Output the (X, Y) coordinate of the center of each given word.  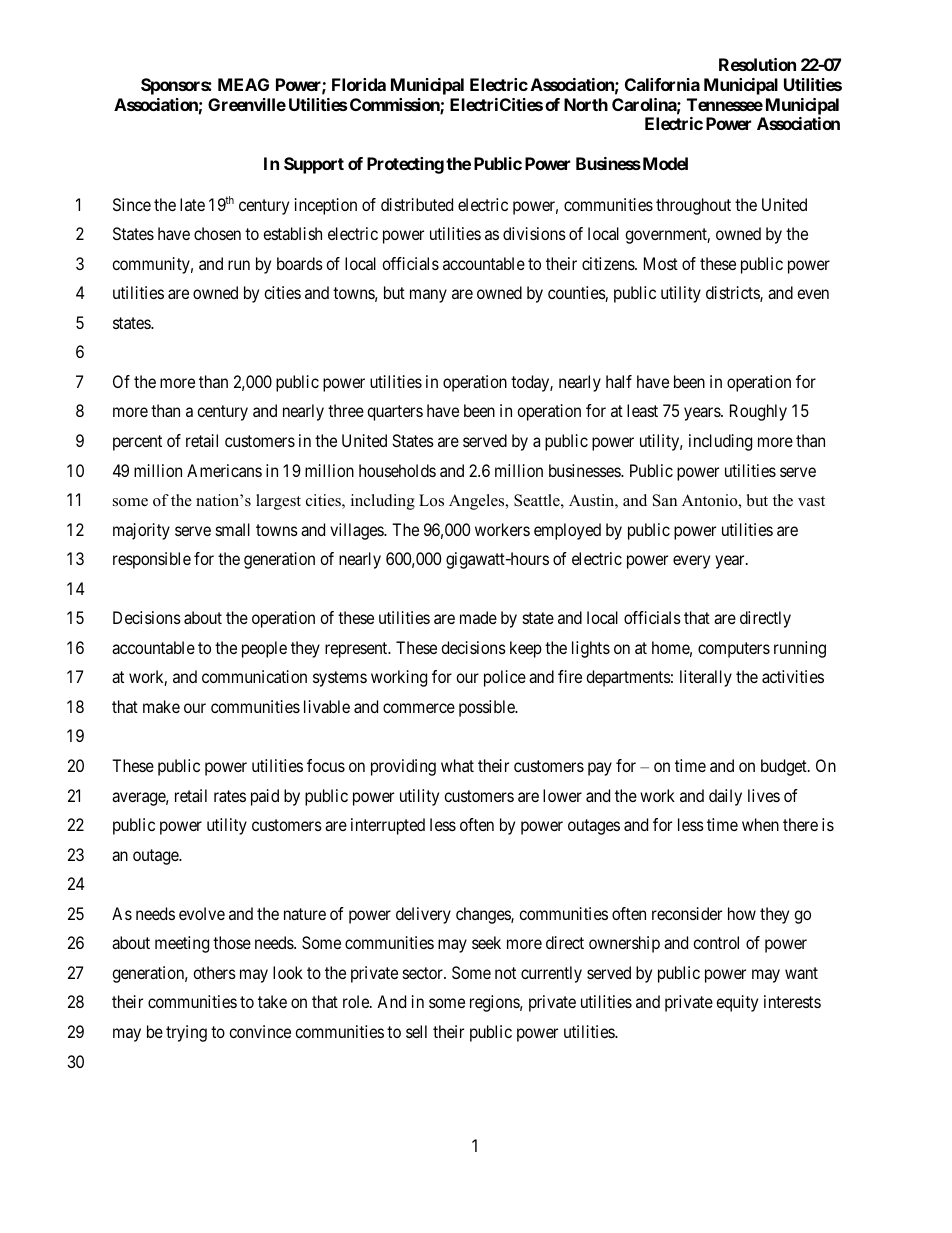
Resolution (757, 64)
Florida (359, 84)
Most (661, 263)
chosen (217, 233)
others (214, 972)
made (478, 617)
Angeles (478, 502)
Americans (224, 470)
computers (734, 650)
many (428, 296)
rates (230, 796)
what (457, 765)
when (760, 824)
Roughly (758, 412)
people (264, 649)
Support (314, 165)
